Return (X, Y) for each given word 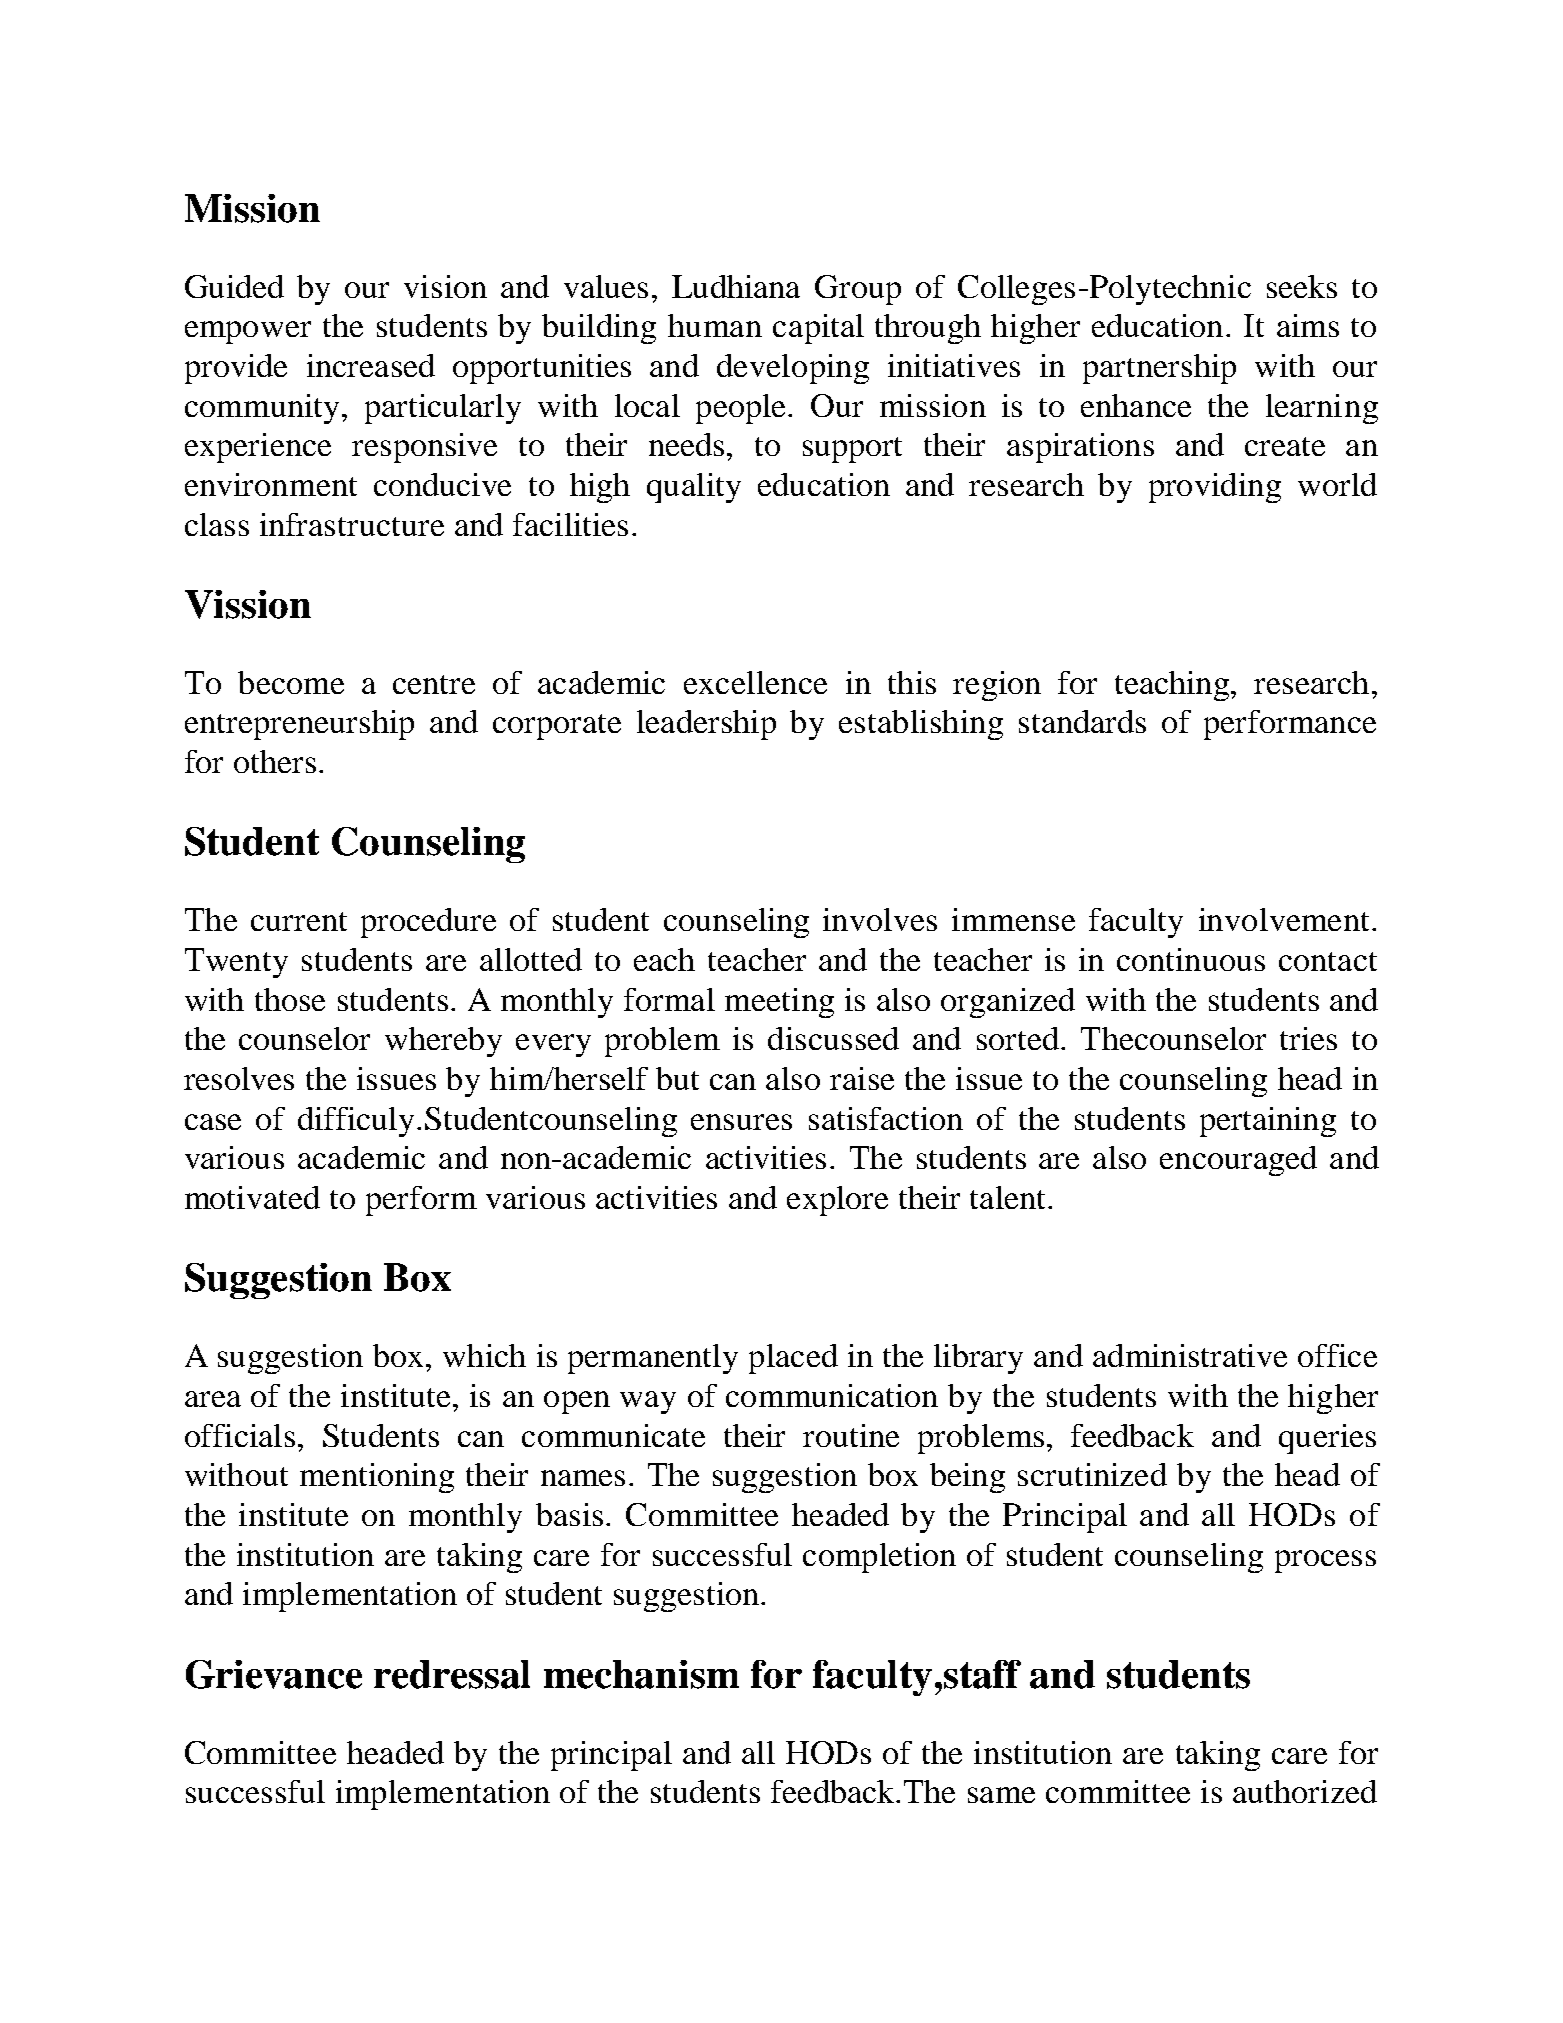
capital (818, 329)
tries (1308, 1038)
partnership (1159, 369)
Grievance (274, 1674)
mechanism (641, 1674)
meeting (779, 1003)
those (290, 999)
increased (371, 365)
